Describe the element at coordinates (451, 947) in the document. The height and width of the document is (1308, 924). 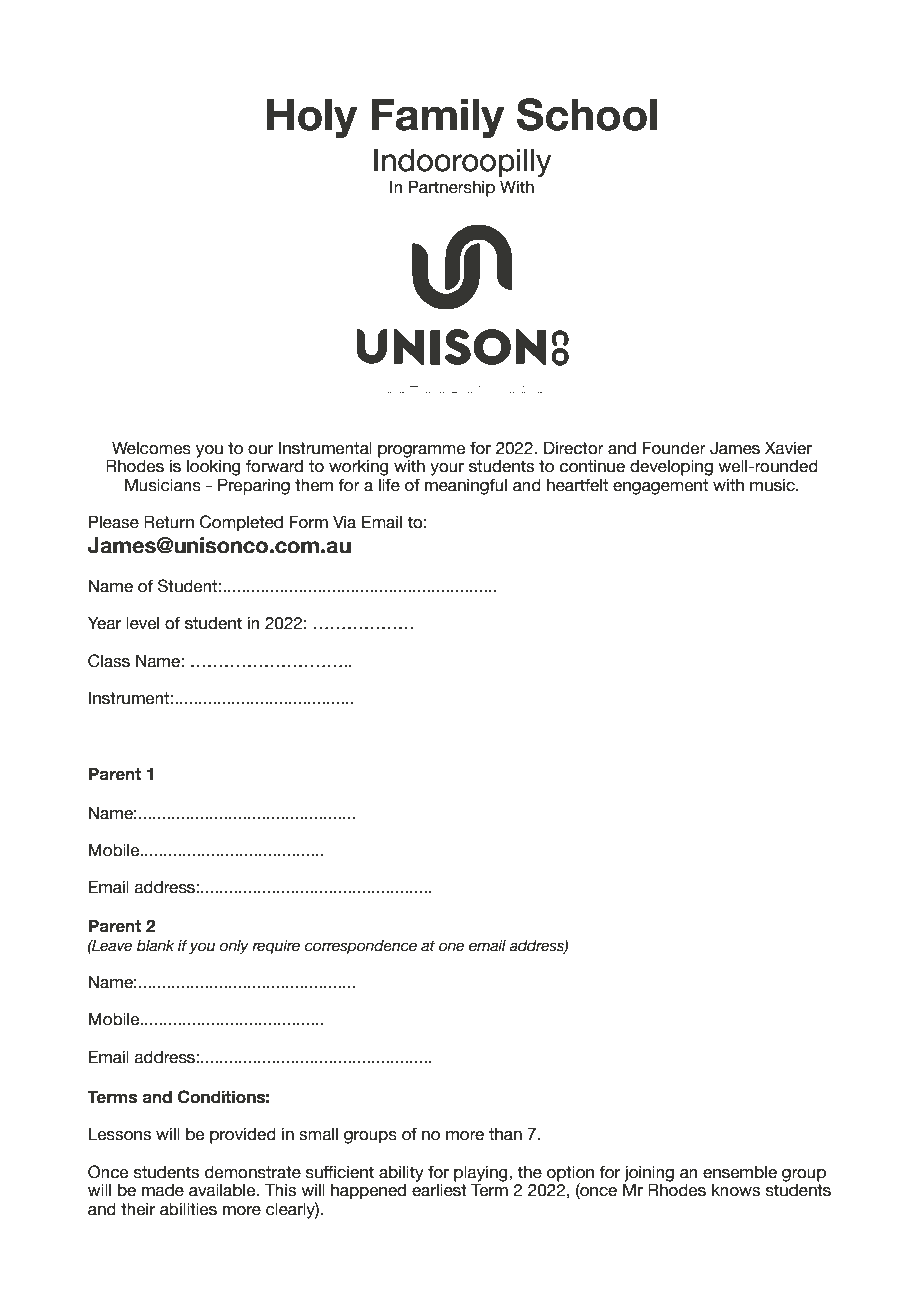
I see `one` at that location.
